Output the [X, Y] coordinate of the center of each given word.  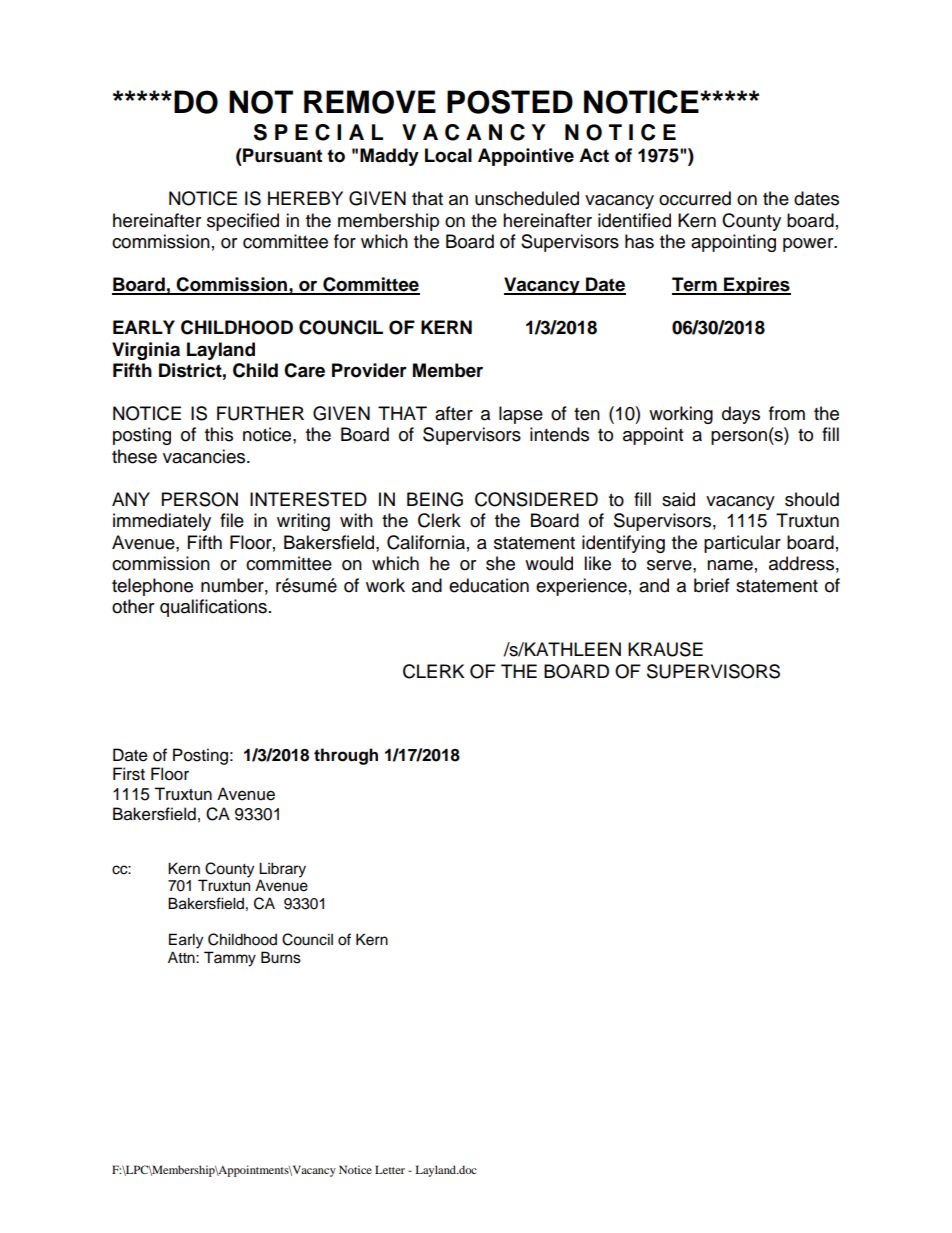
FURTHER [260, 413]
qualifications [213, 608]
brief [712, 585]
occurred [695, 198]
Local [448, 155]
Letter [390, 1169]
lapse [521, 415]
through [346, 756]
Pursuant [281, 155]
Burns [281, 957]
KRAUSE [665, 649]
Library [282, 870]
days [741, 415]
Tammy [230, 959]
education [489, 585]
